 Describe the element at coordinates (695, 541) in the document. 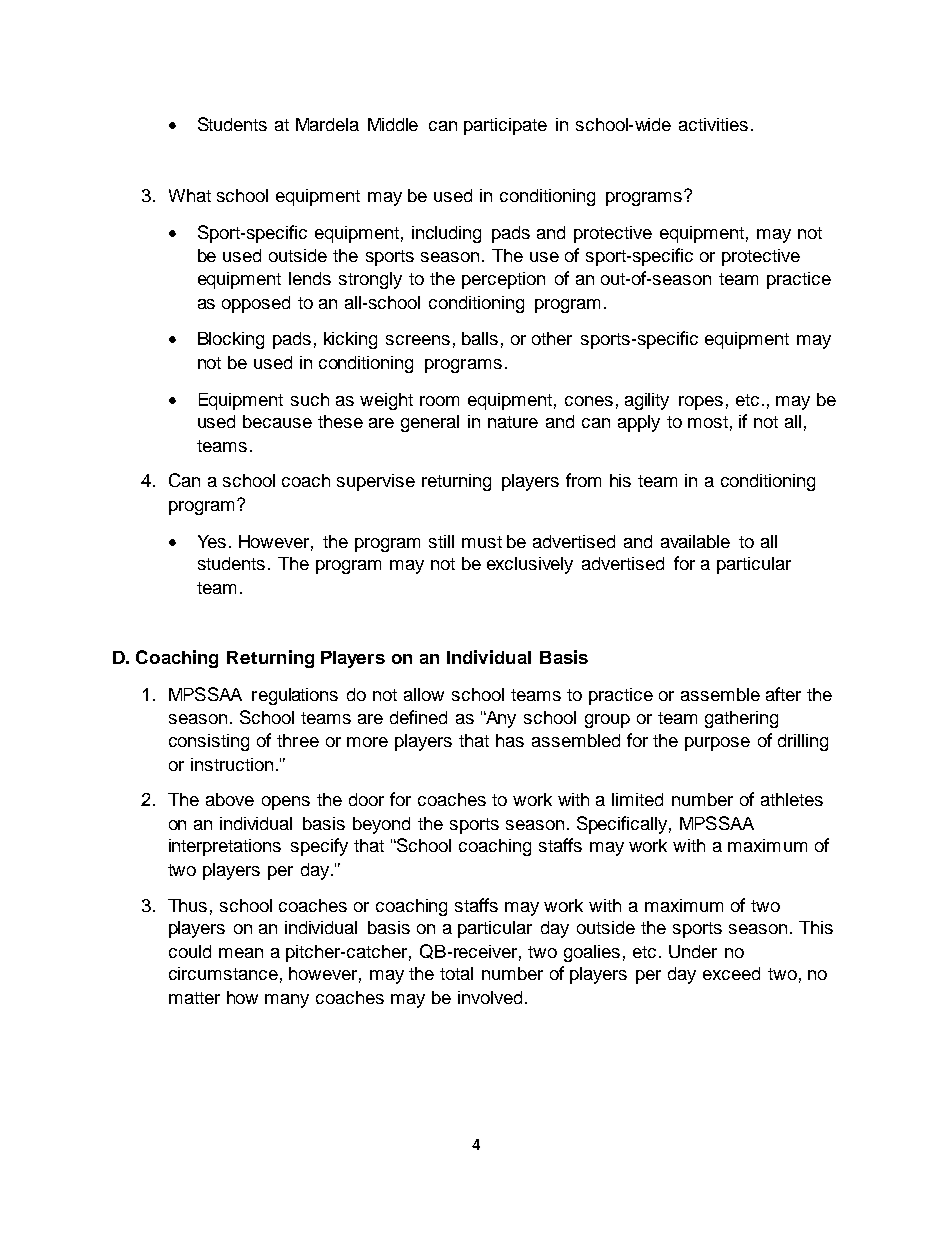

I see `available` at that location.
